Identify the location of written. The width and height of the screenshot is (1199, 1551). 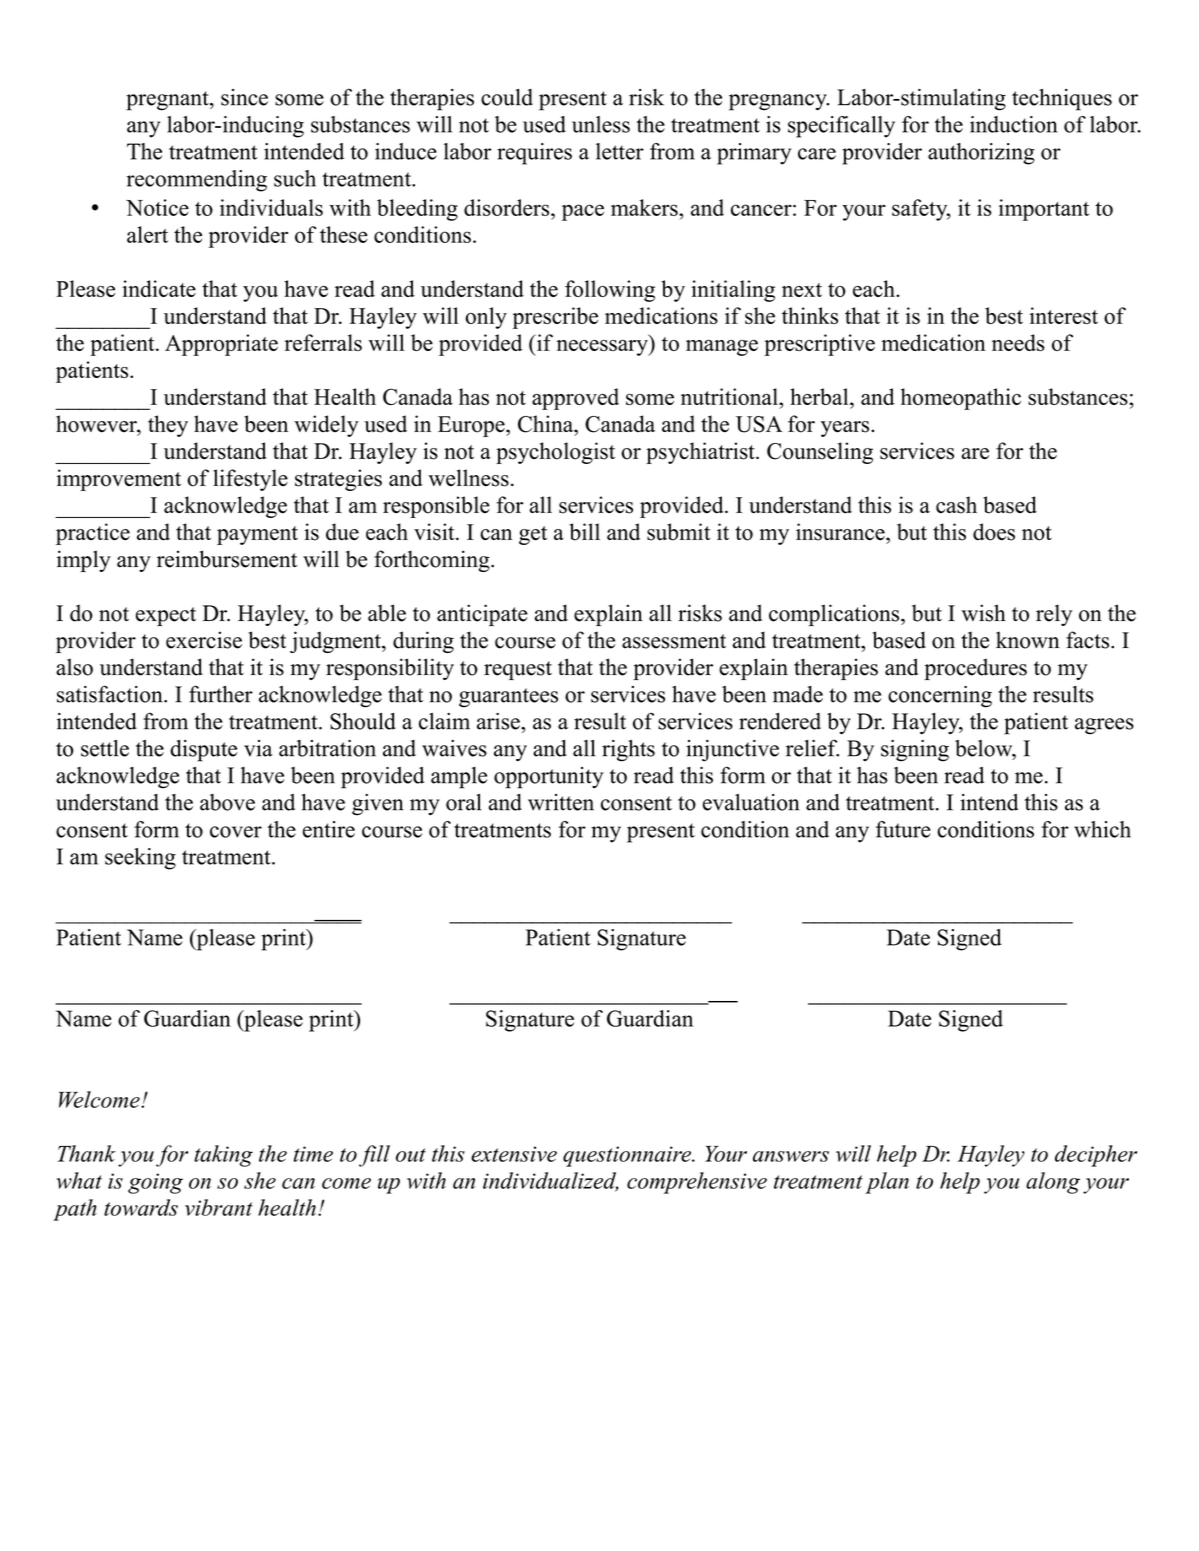
(561, 802).
